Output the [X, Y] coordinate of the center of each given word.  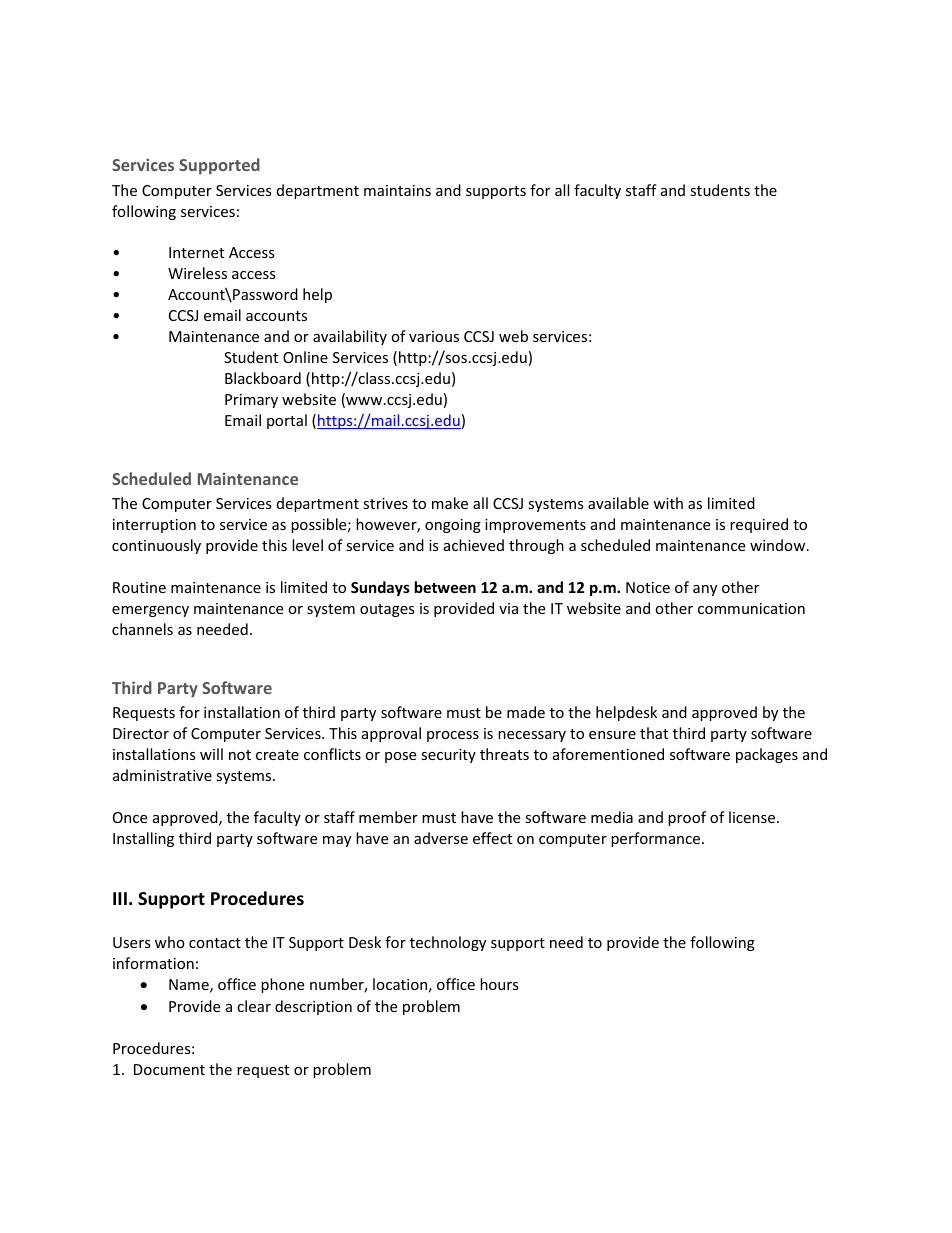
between [445, 587]
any [705, 590]
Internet [196, 252]
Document [169, 1069]
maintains [397, 190]
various [434, 336]
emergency [150, 611]
